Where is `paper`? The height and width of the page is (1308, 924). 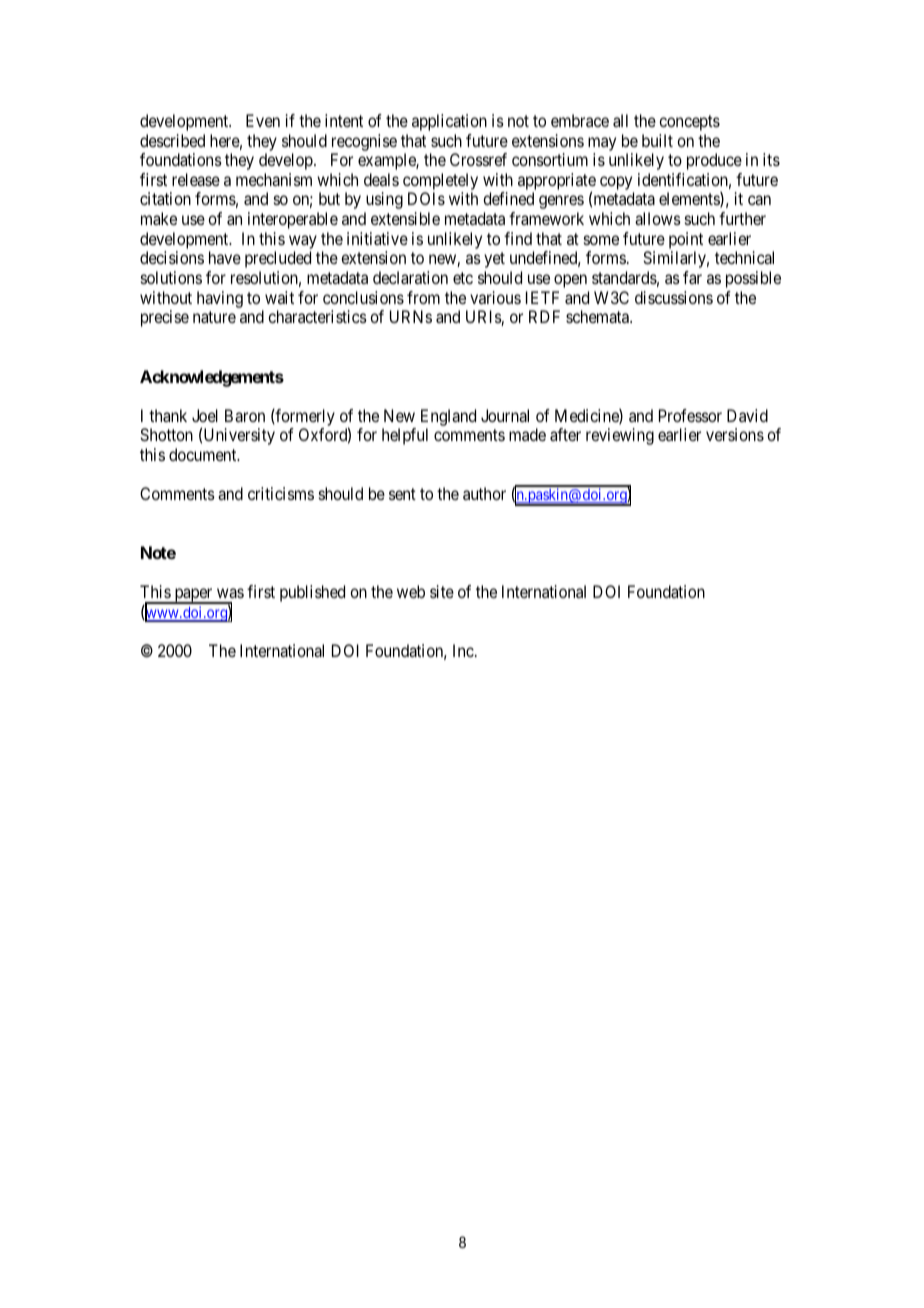
paper is located at coordinates (193, 596).
